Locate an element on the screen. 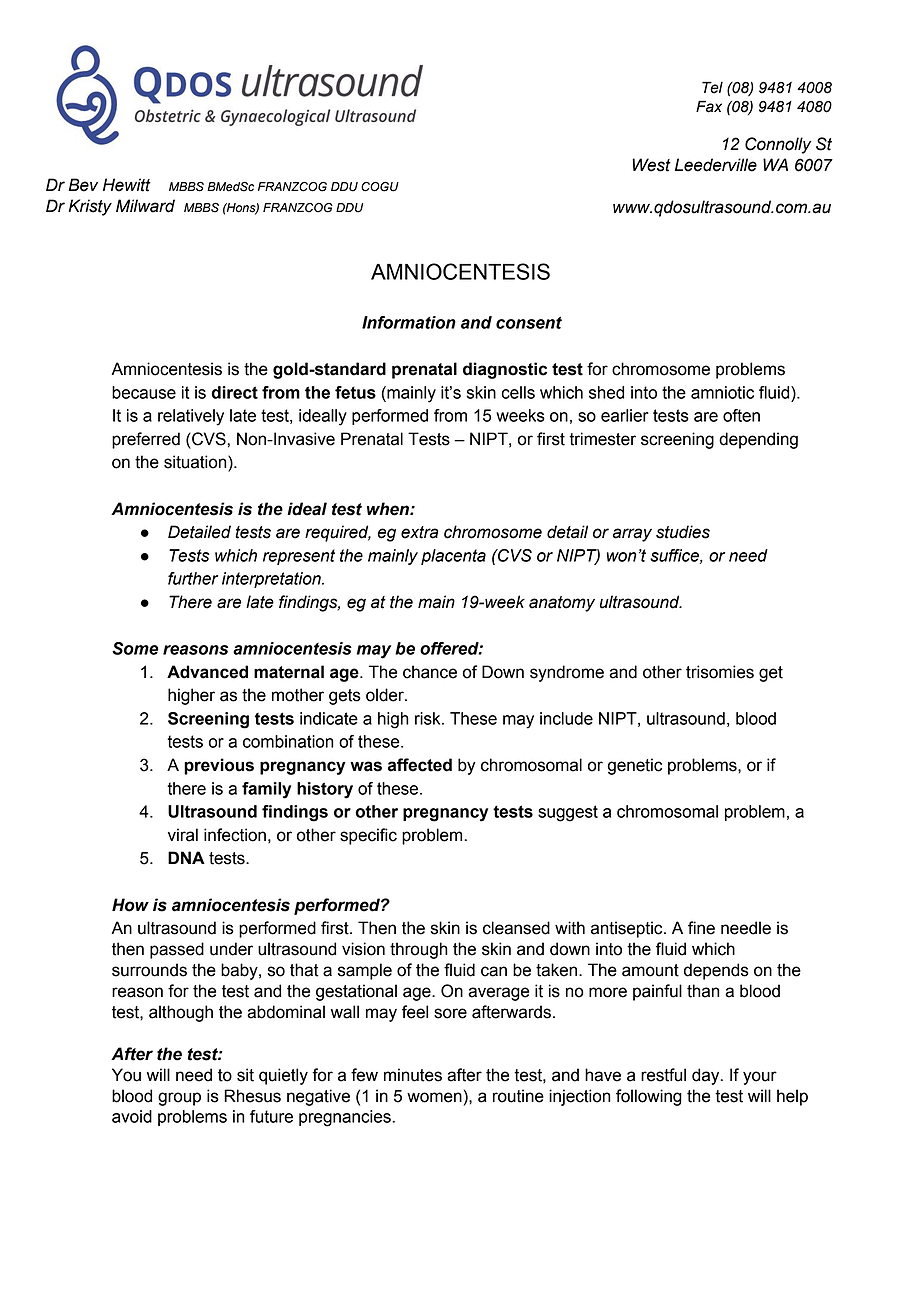 The image size is (924, 1308). specific is located at coordinates (368, 836).
